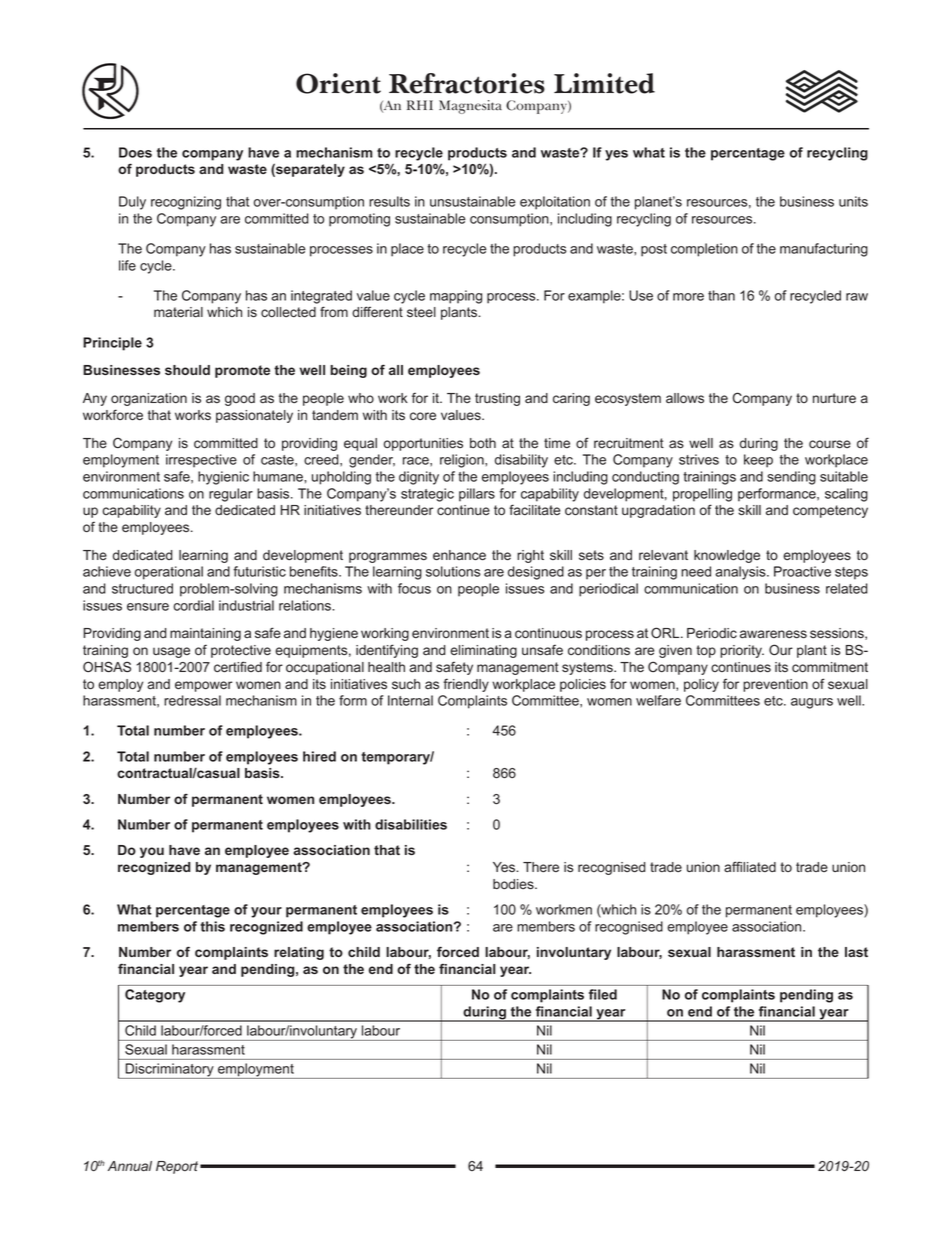  Describe the element at coordinates (411, 824) in the image. I see `disabilities` at that location.
